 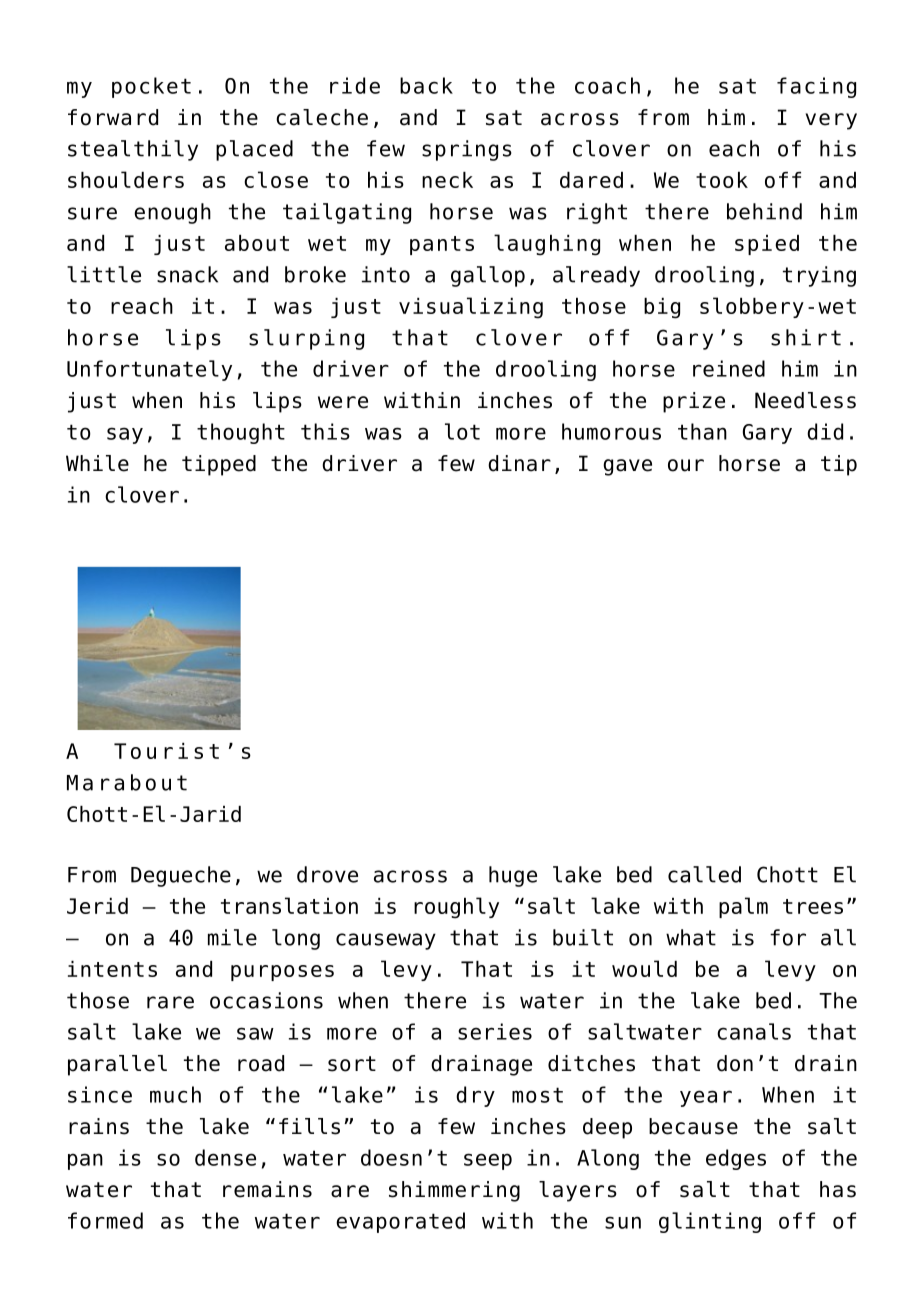 I want to click on facing, so click(x=816, y=87).
